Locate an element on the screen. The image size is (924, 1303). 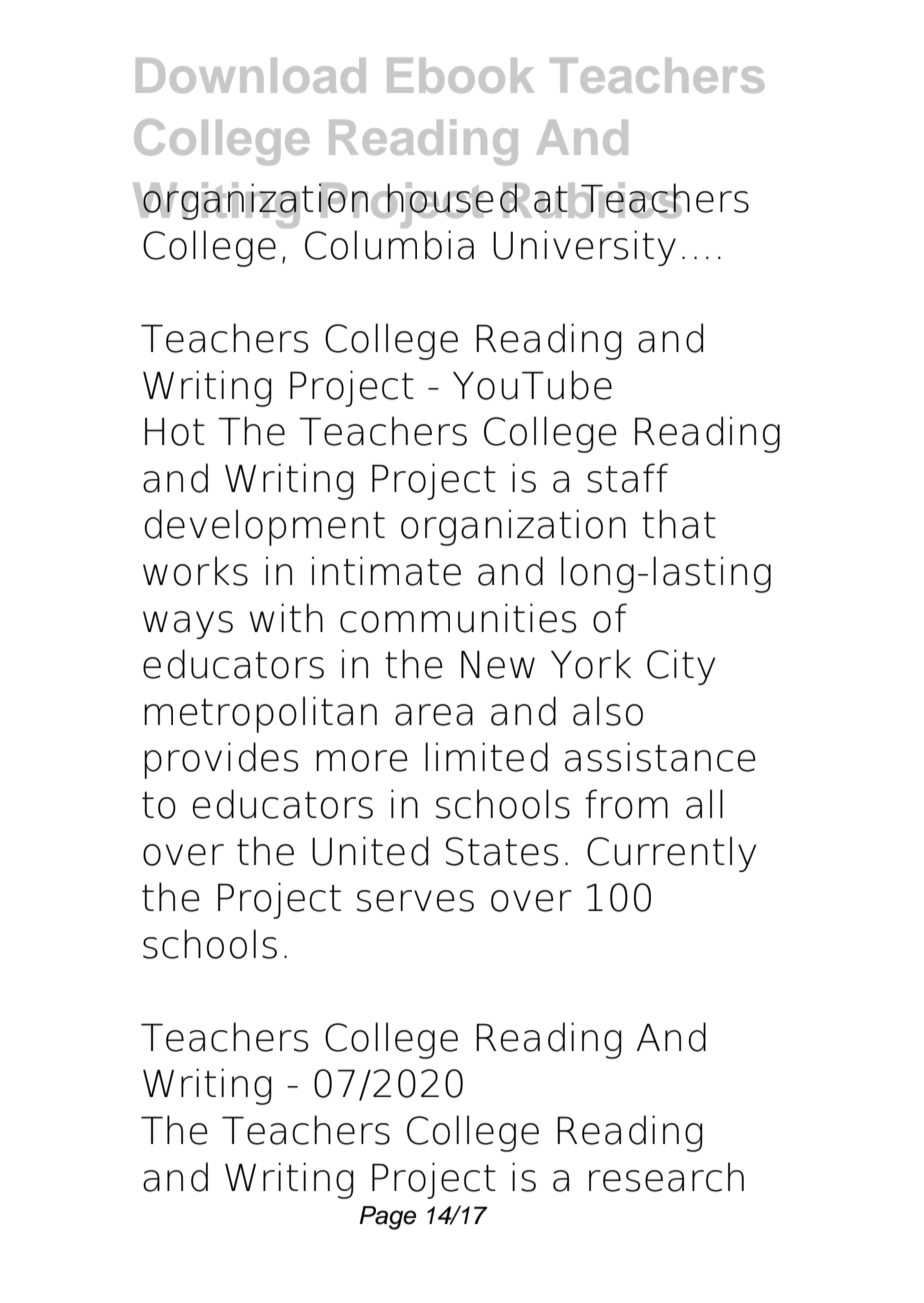
University is located at coordinates (584, 248).
